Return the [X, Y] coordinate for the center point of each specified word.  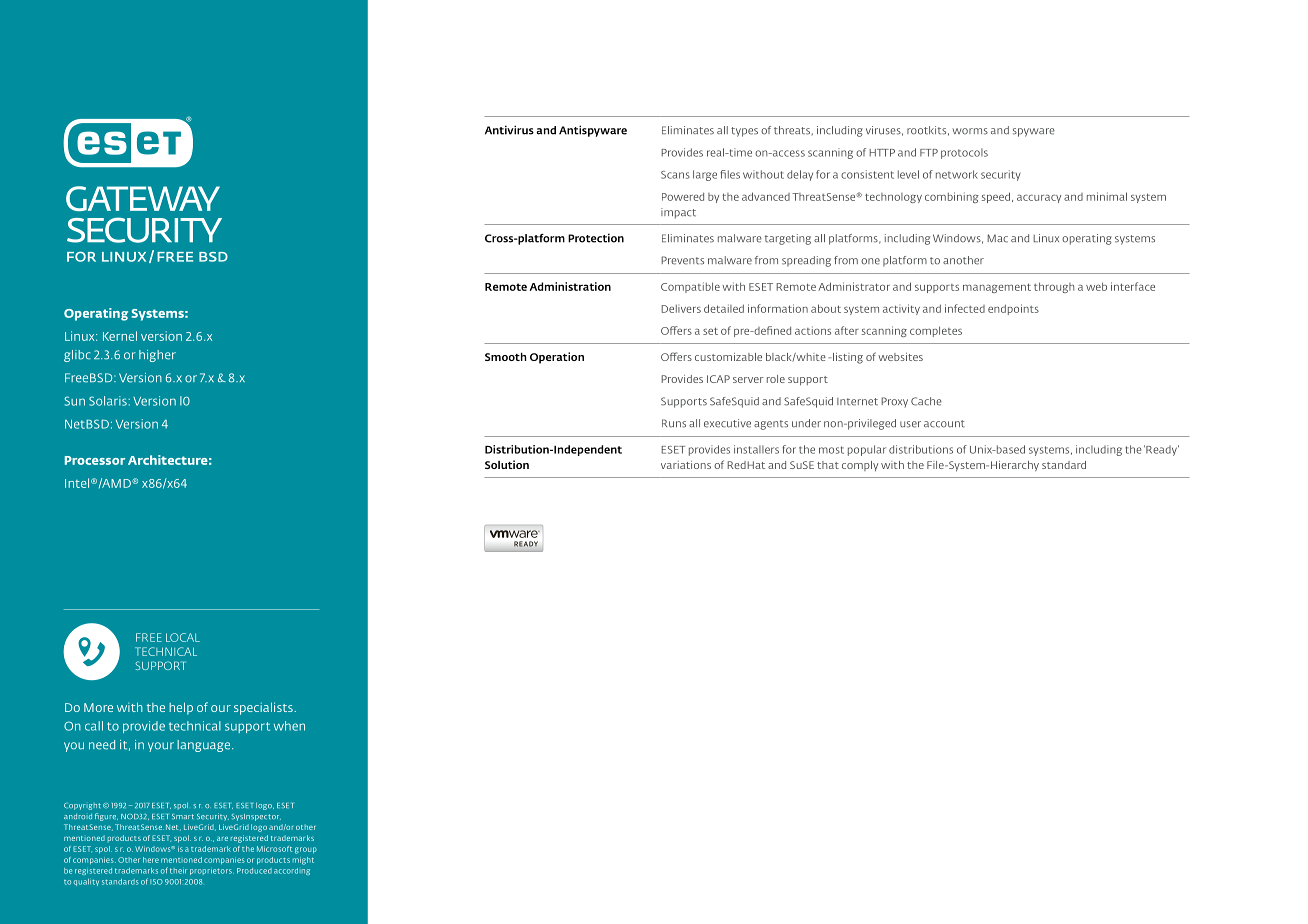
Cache [926, 401]
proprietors [212, 872]
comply [860, 466]
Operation [557, 358]
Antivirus [509, 130]
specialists [264, 708]
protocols [964, 153]
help [181, 708]
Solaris [109, 401]
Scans [675, 175]
